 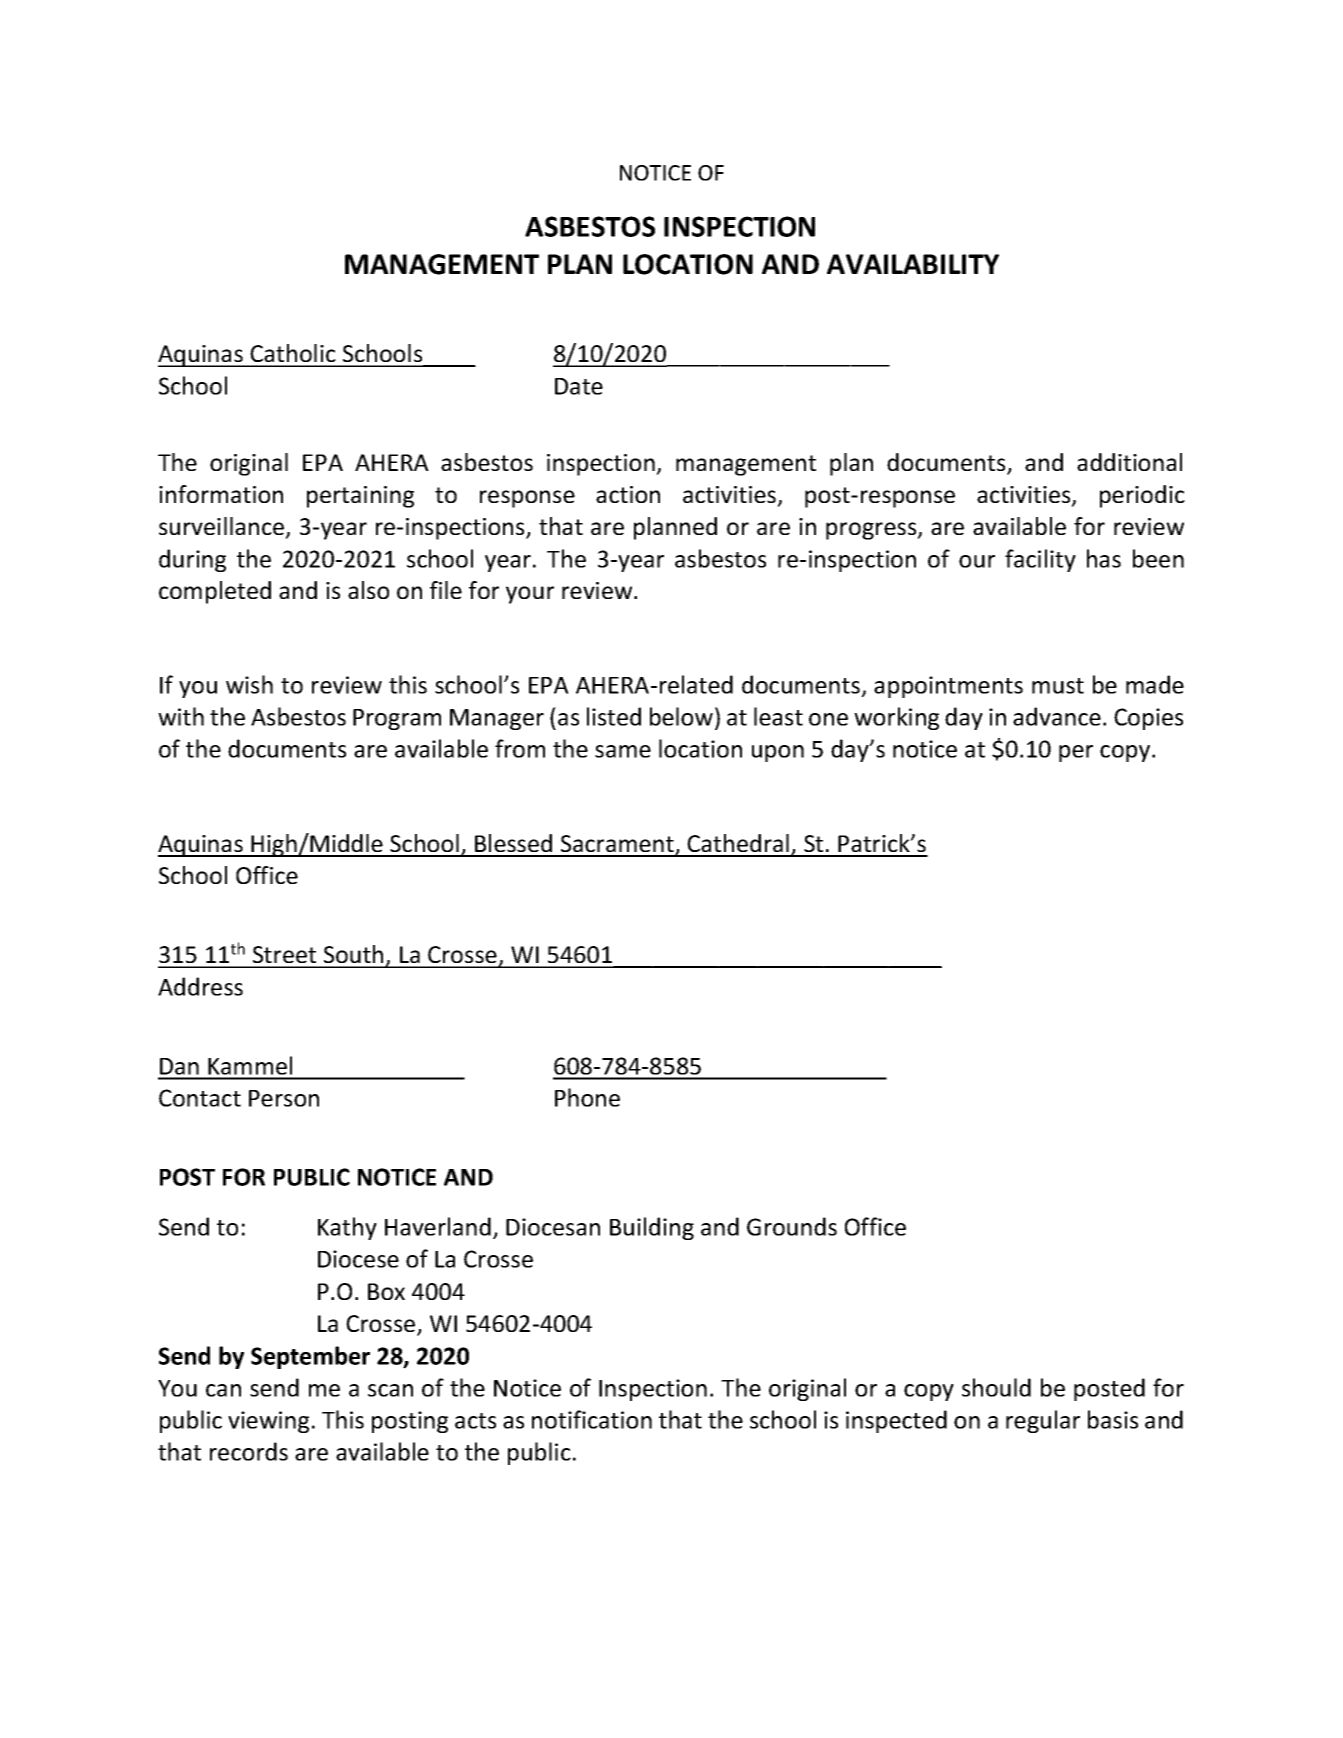 I want to click on Phone, so click(x=587, y=1097).
